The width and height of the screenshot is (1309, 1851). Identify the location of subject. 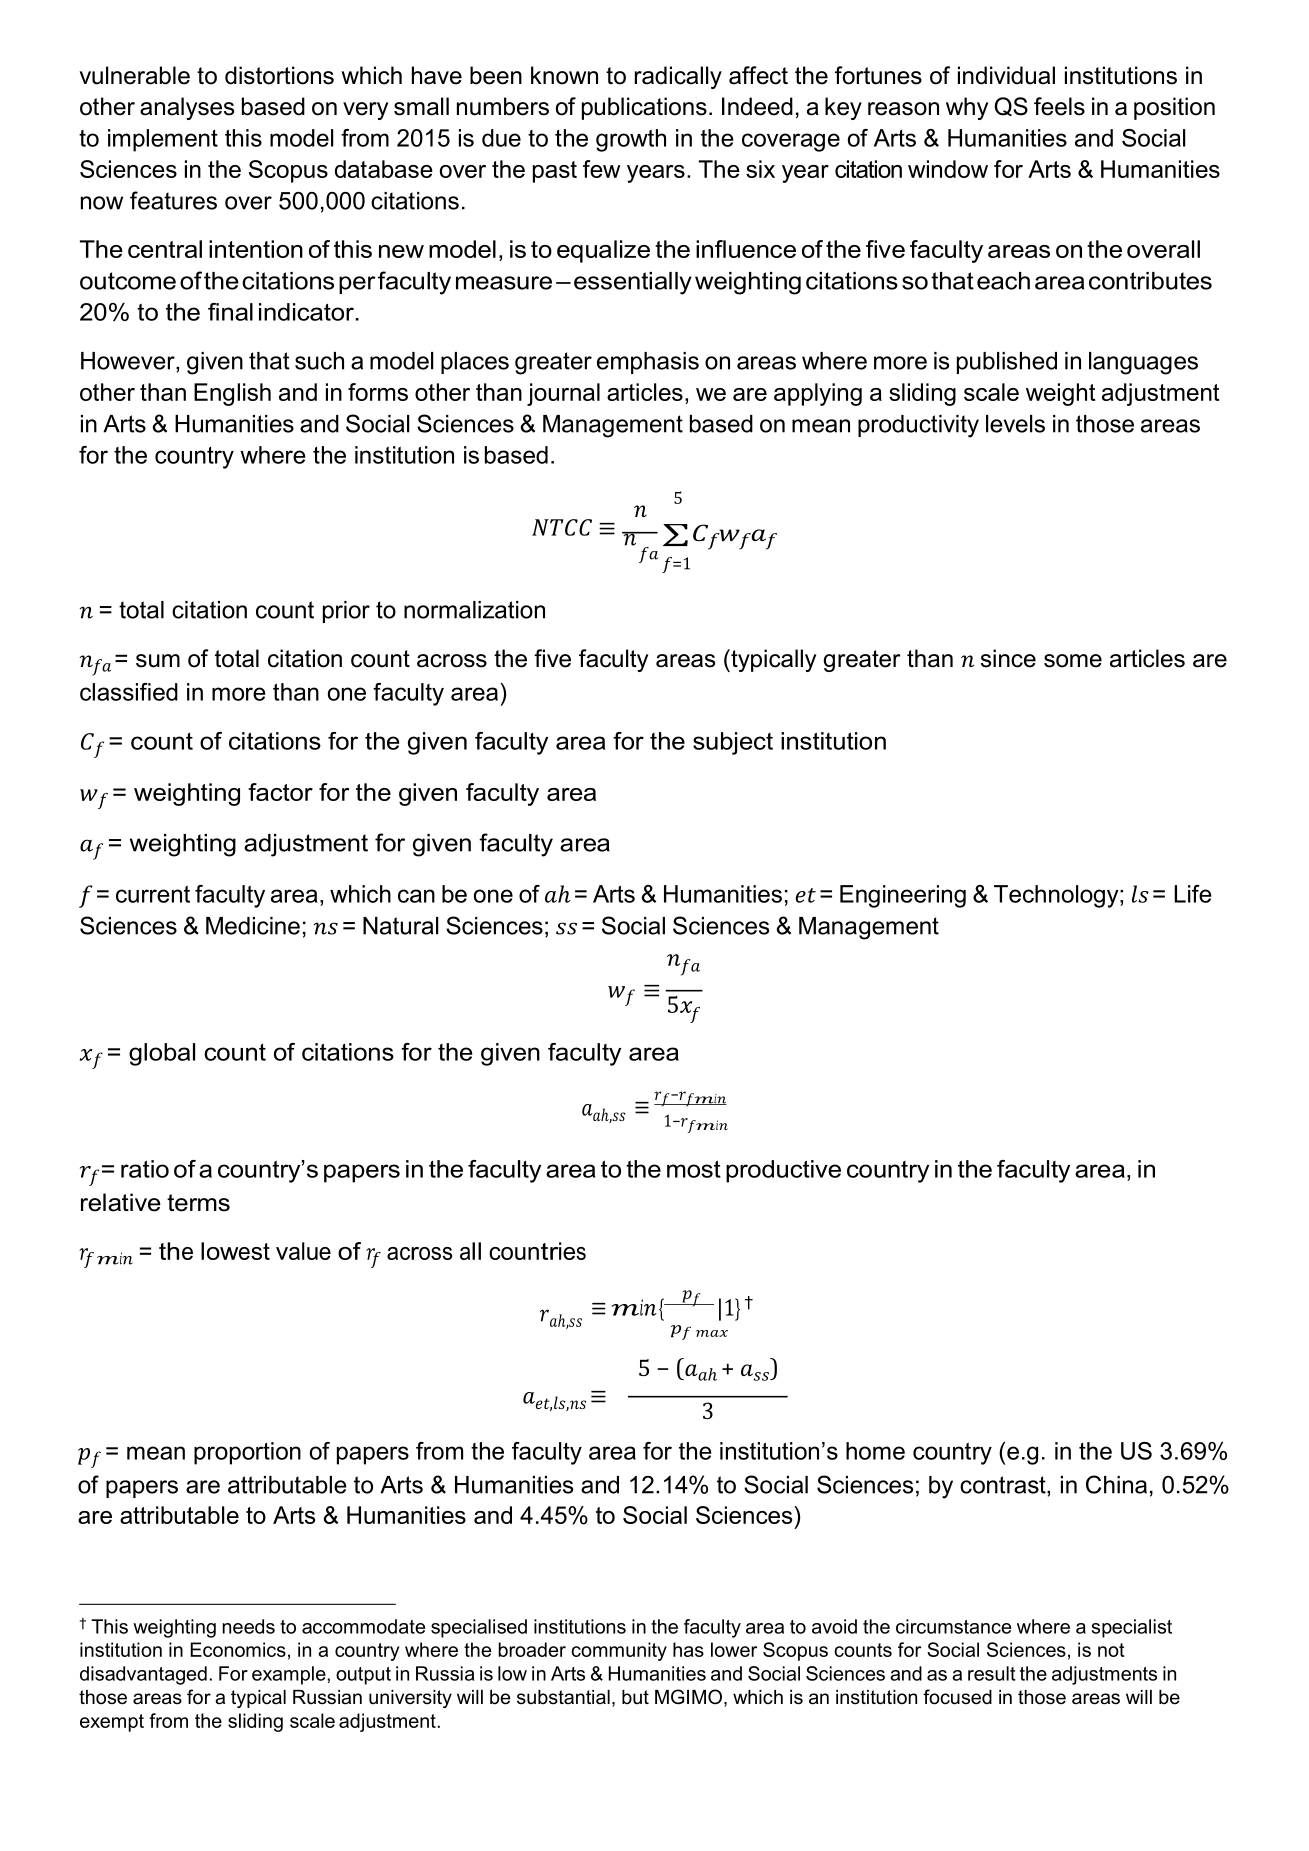
(733, 743).
